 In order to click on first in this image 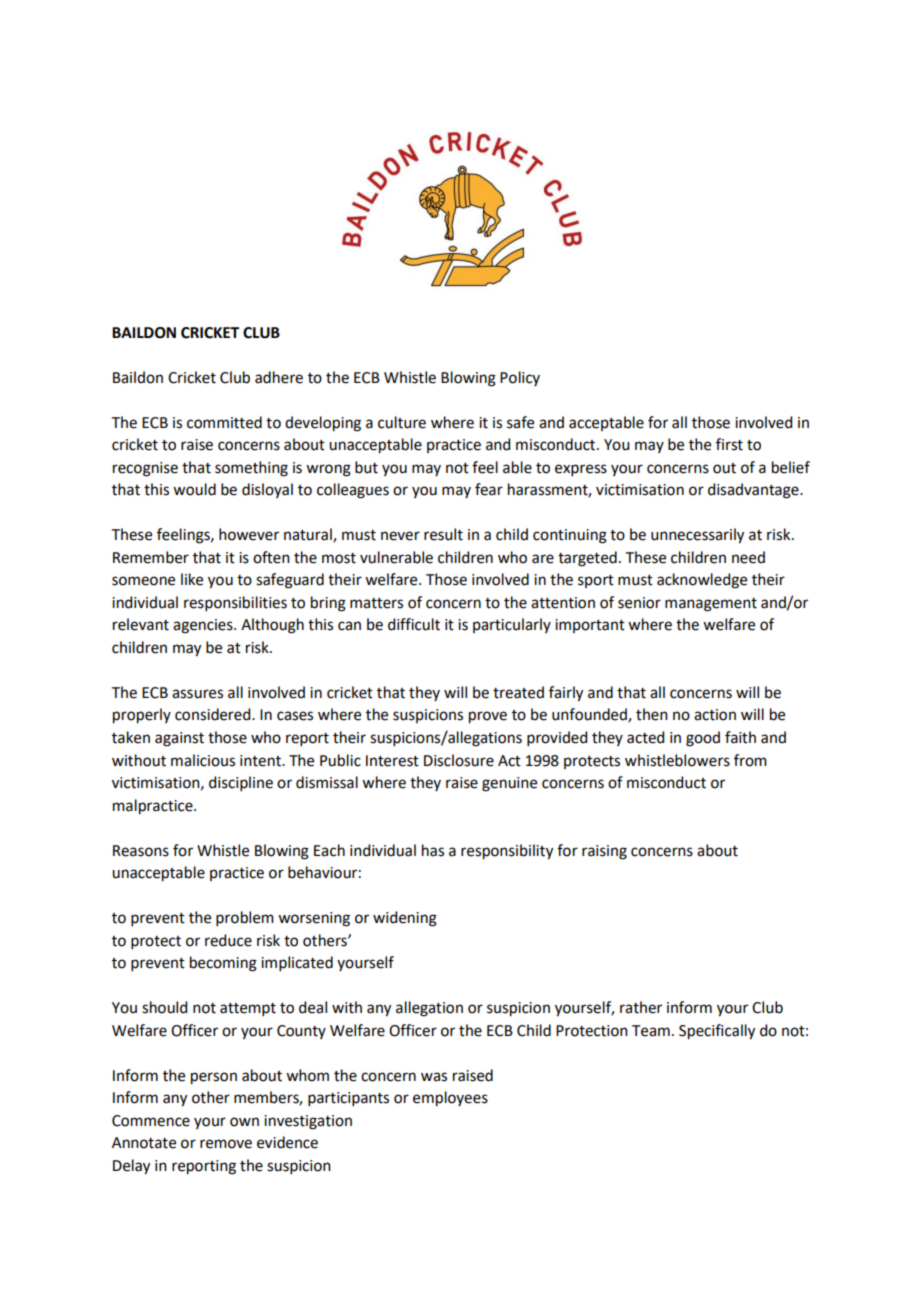, I will do `click(729, 444)`.
